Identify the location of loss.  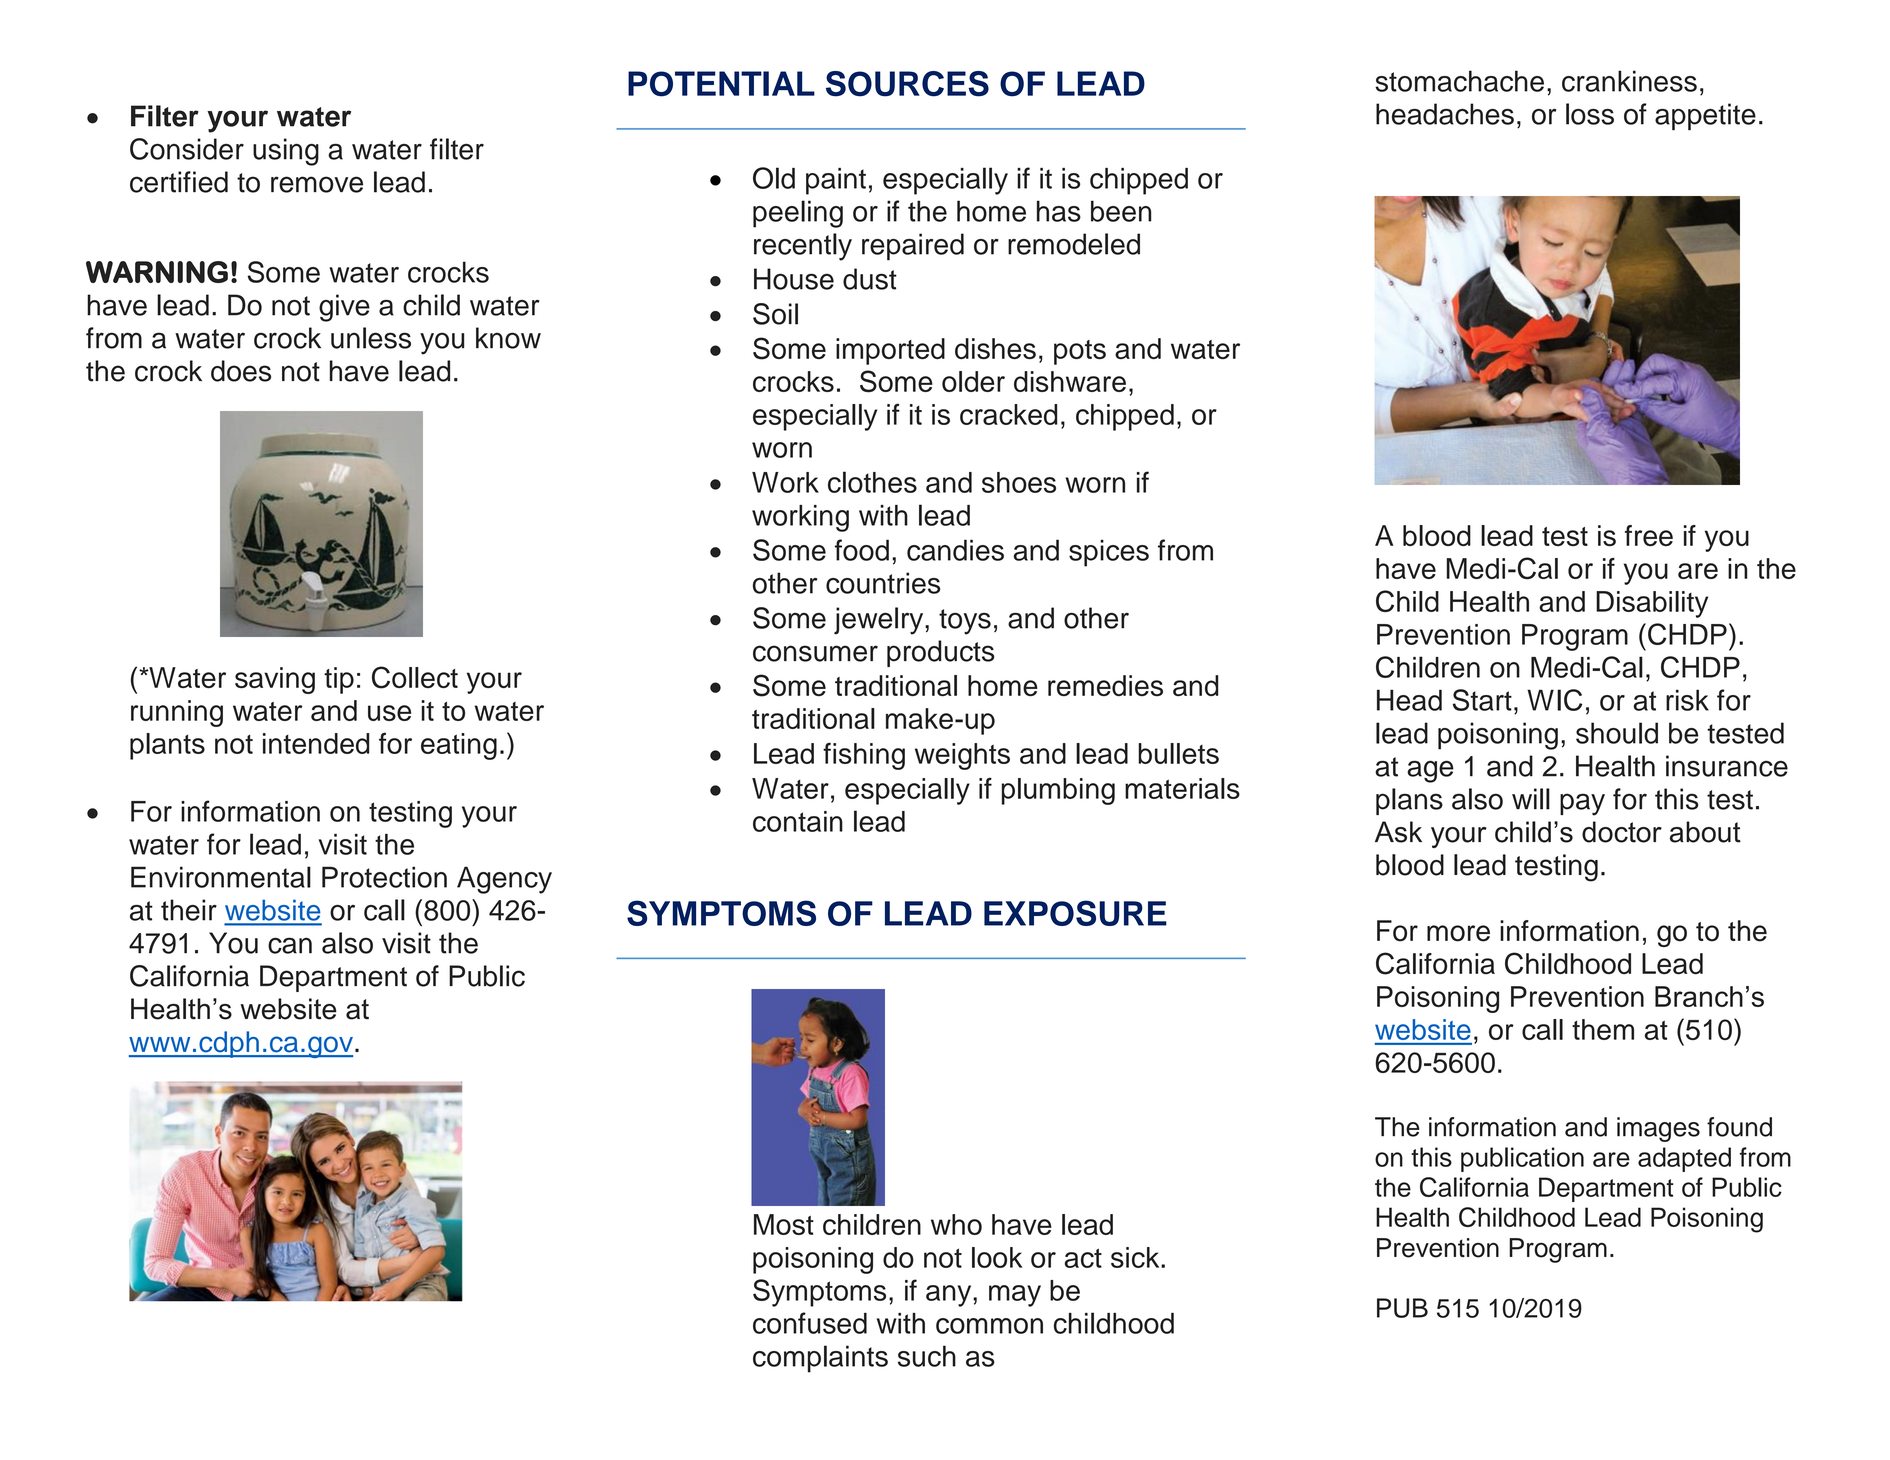
(1590, 114).
